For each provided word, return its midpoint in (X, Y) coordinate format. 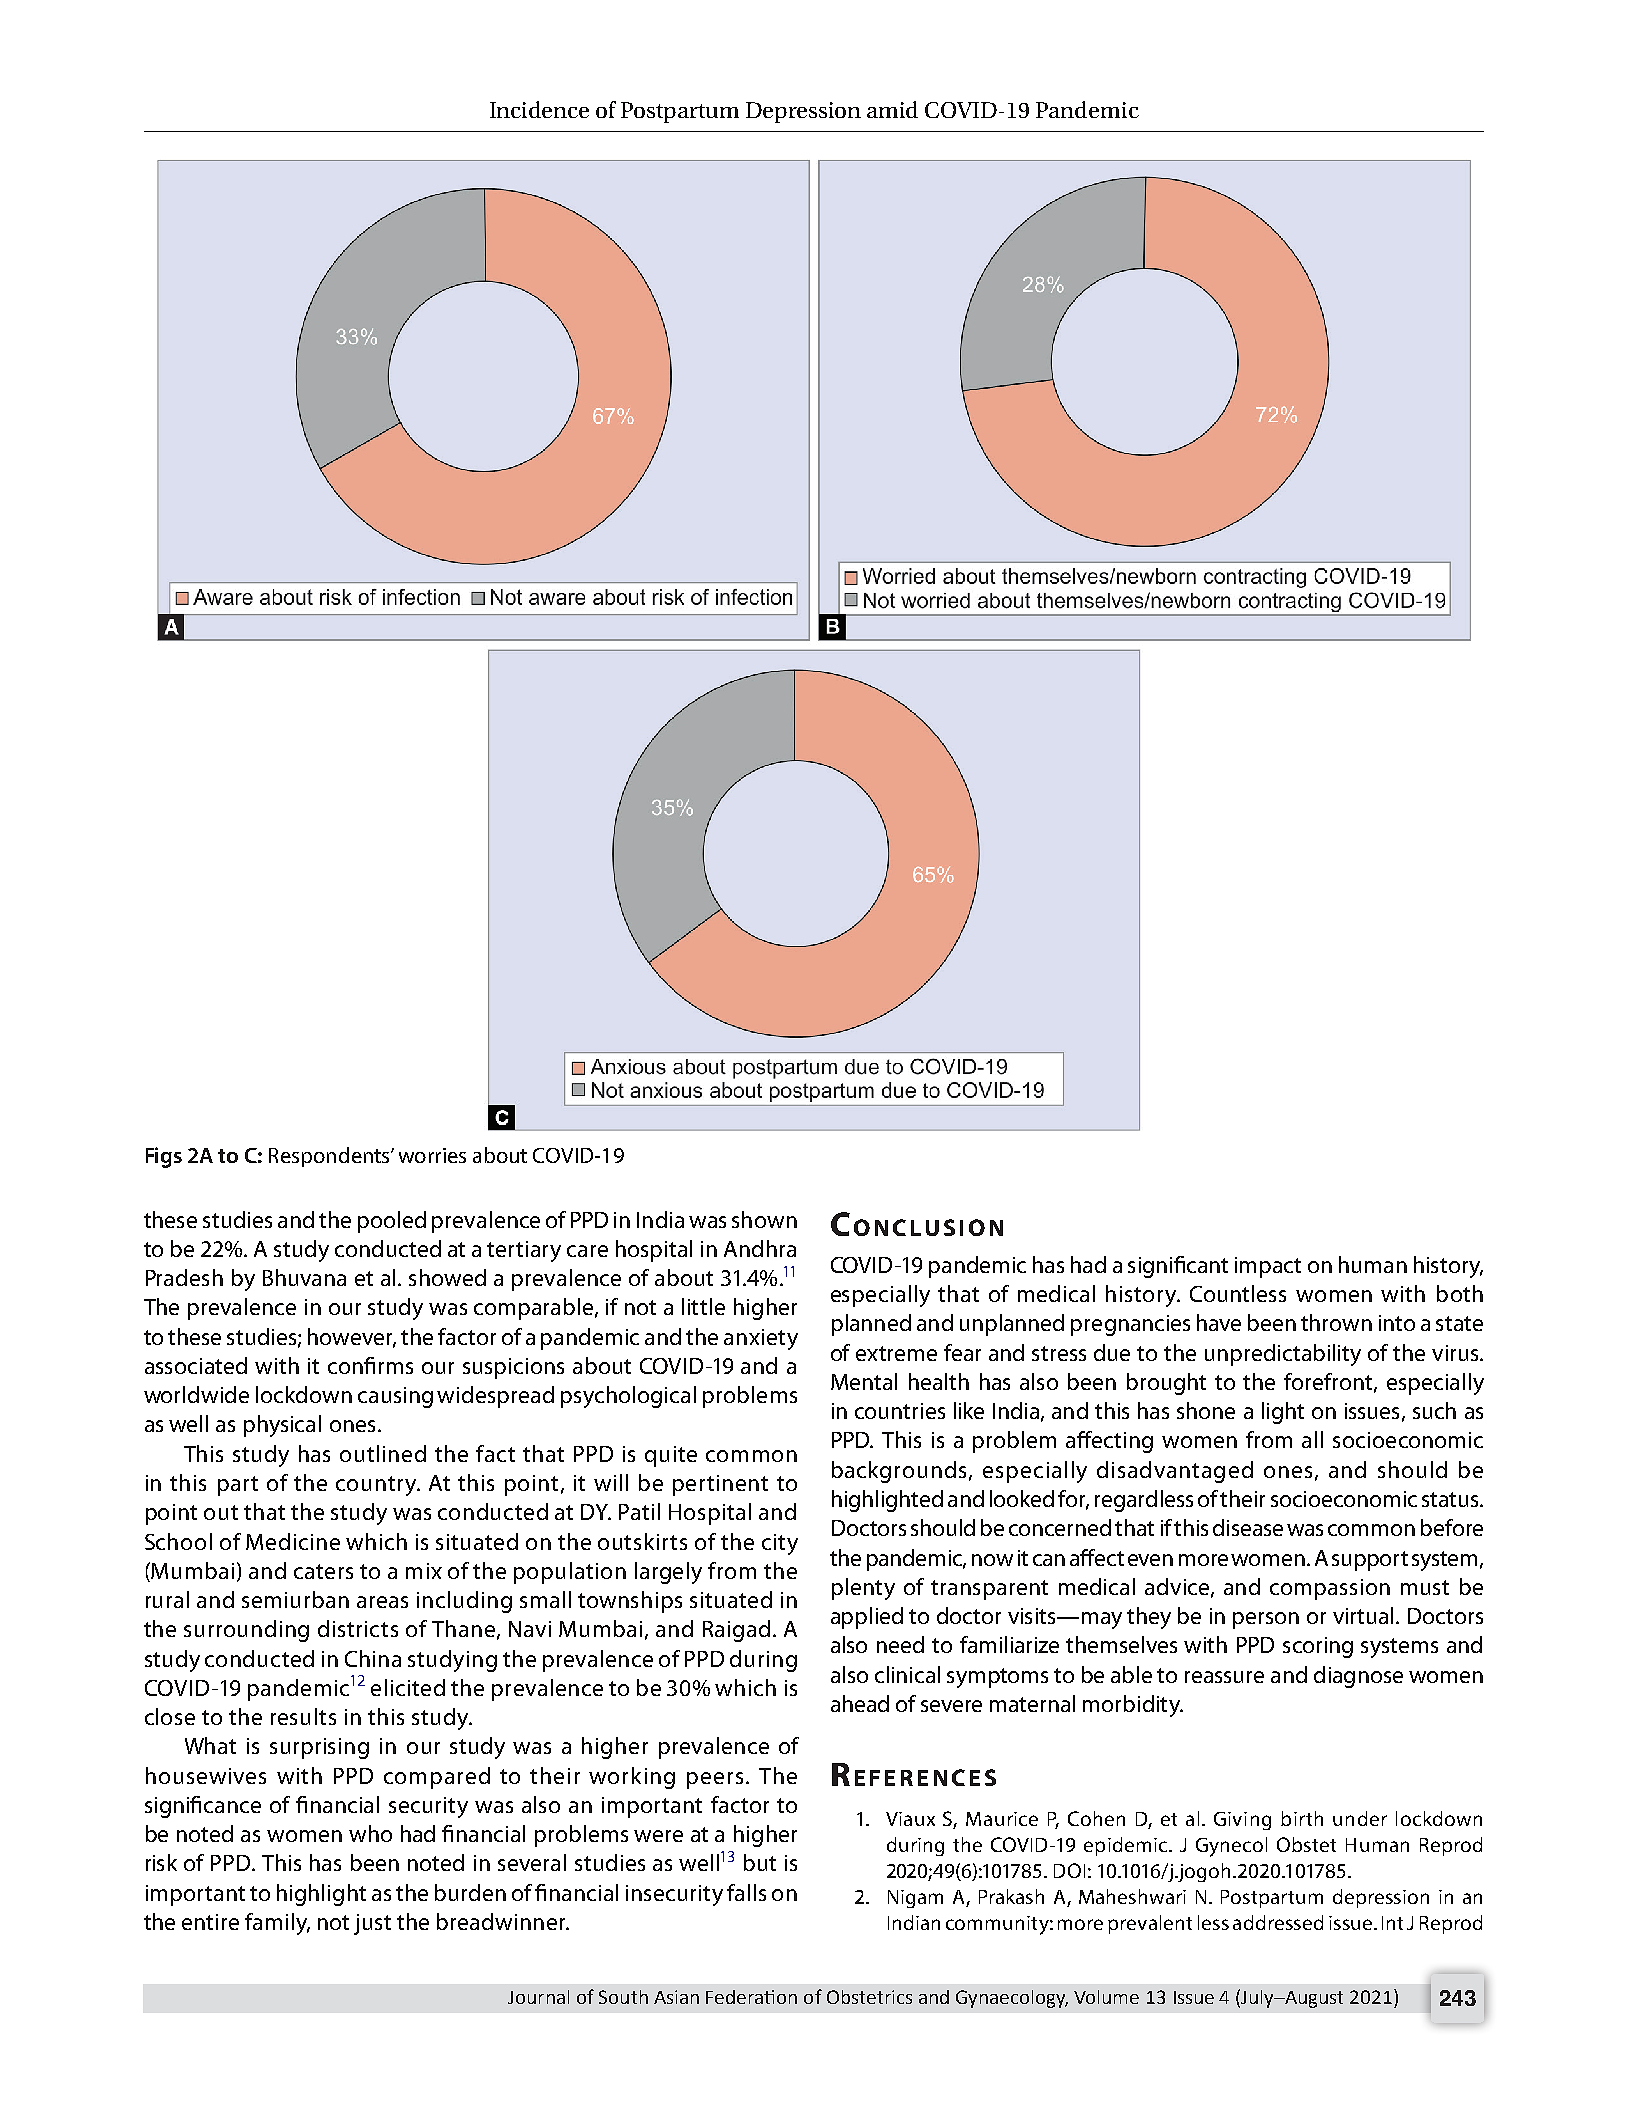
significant (1178, 1267)
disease (1248, 1527)
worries (432, 1155)
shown (764, 1219)
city (780, 1544)
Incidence (539, 109)
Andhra (760, 1248)
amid (892, 109)
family (277, 1924)
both (1460, 1293)
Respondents (330, 1157)
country (377, 1486)
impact (1268, 1267)
